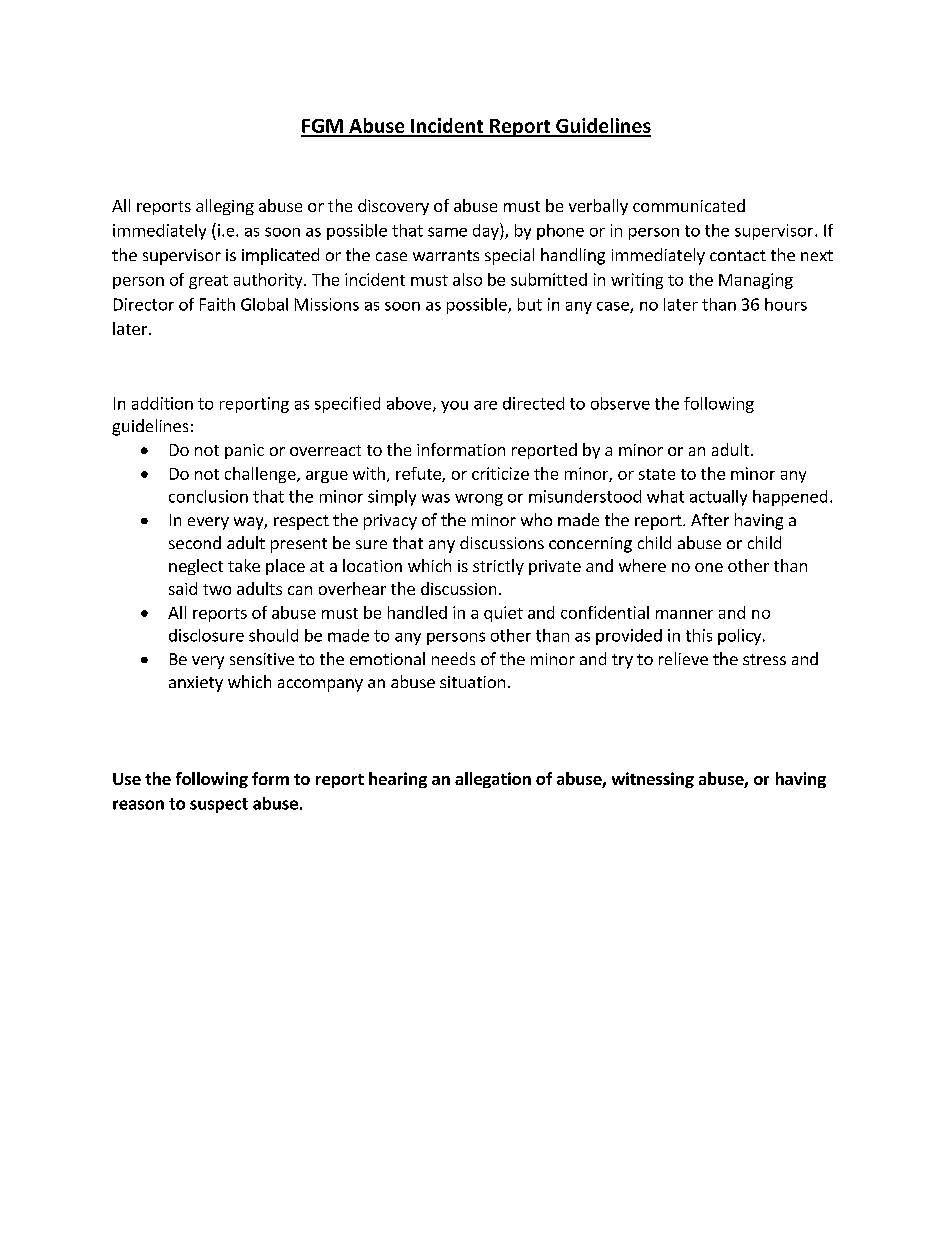  I want to click on communicated, so click(689, 205).
